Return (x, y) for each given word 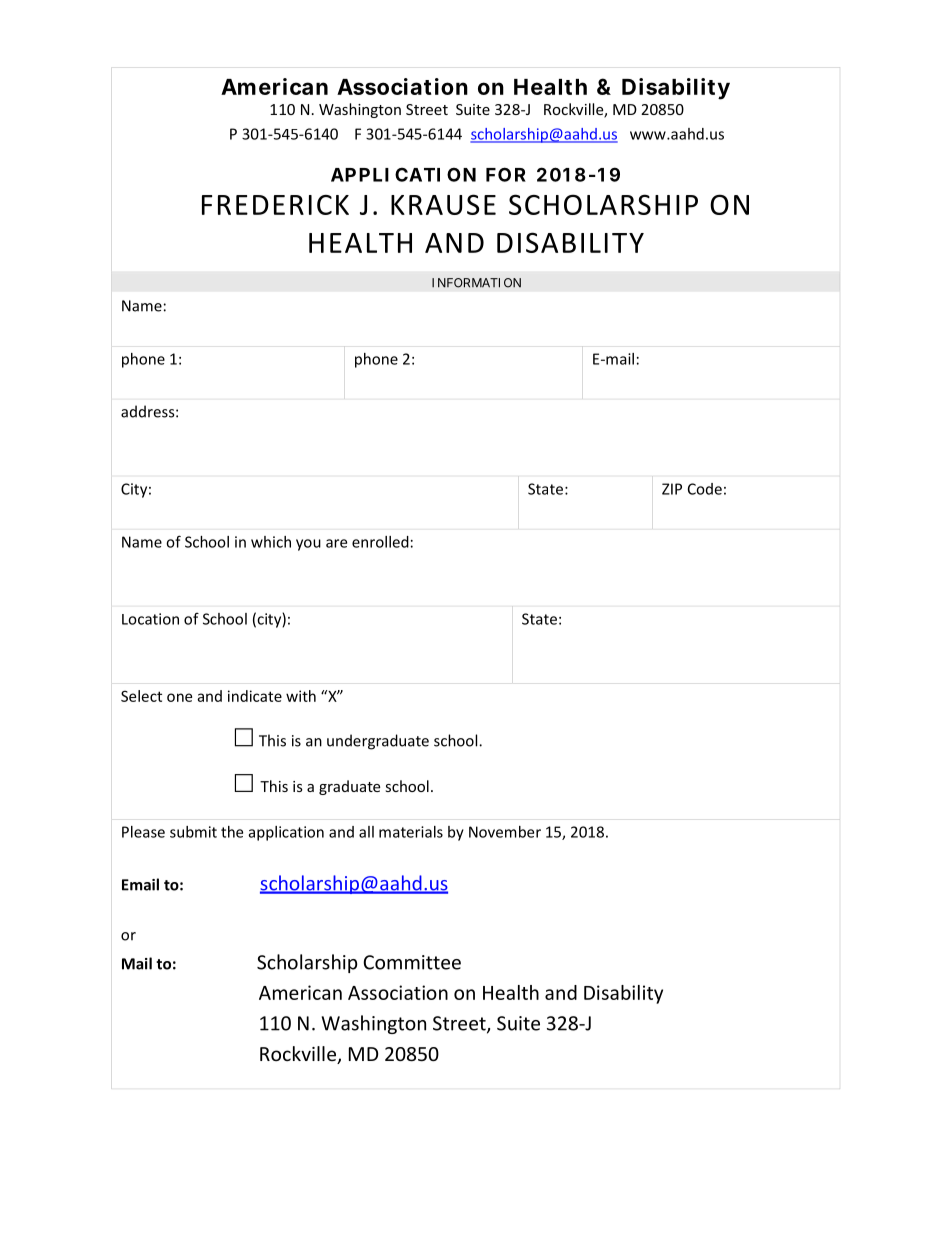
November (505, 832)
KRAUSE (443, 204)
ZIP (672, 489)
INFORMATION (476, 283)
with (301, 696)
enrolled (380, 542)
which (271, 542)
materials (411, 832)
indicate (255, 696)
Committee (412, 962)
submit (193, 832)
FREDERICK (275, 205)
